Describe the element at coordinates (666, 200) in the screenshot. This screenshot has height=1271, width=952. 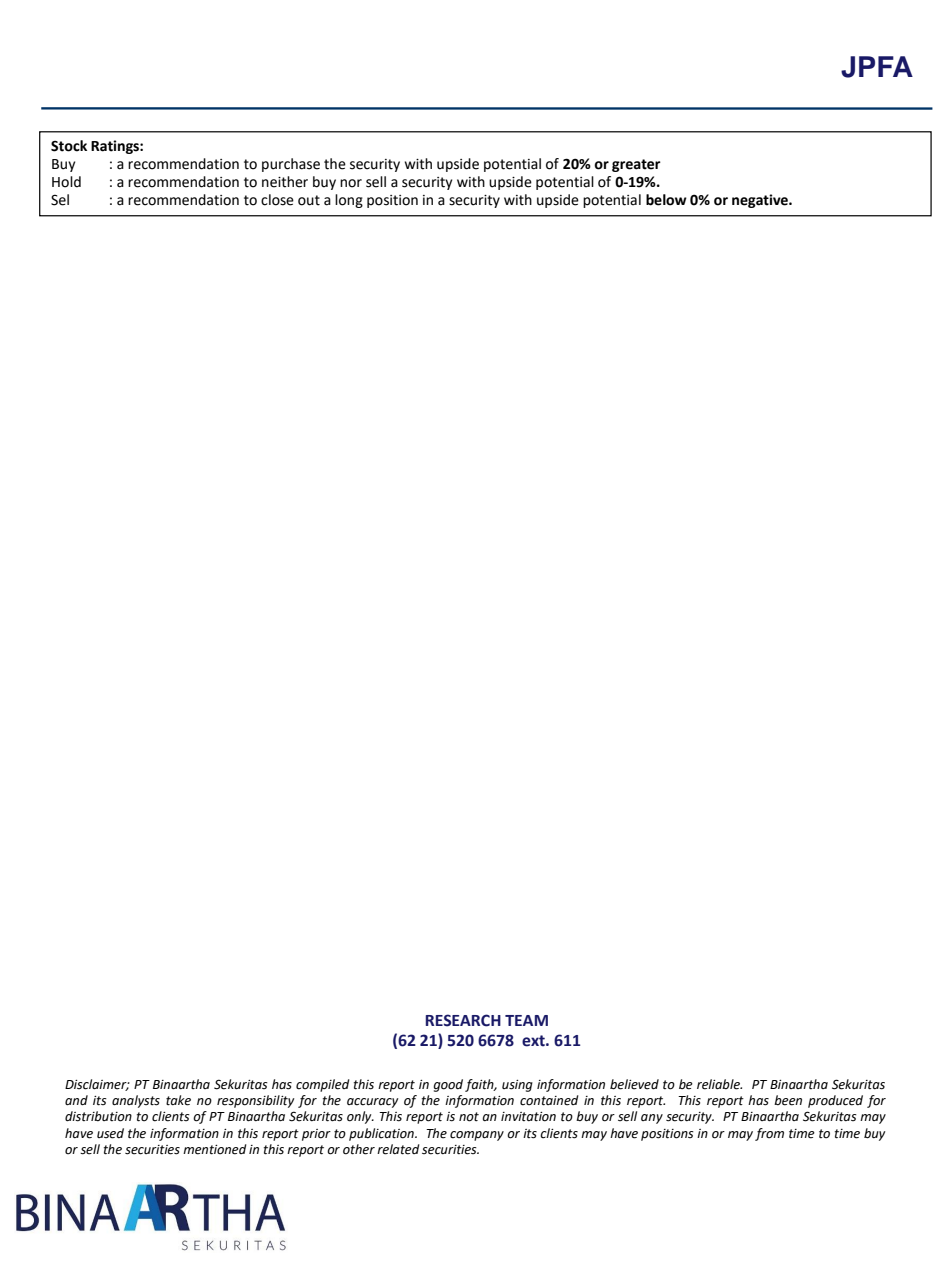
I see `below` at that location.
